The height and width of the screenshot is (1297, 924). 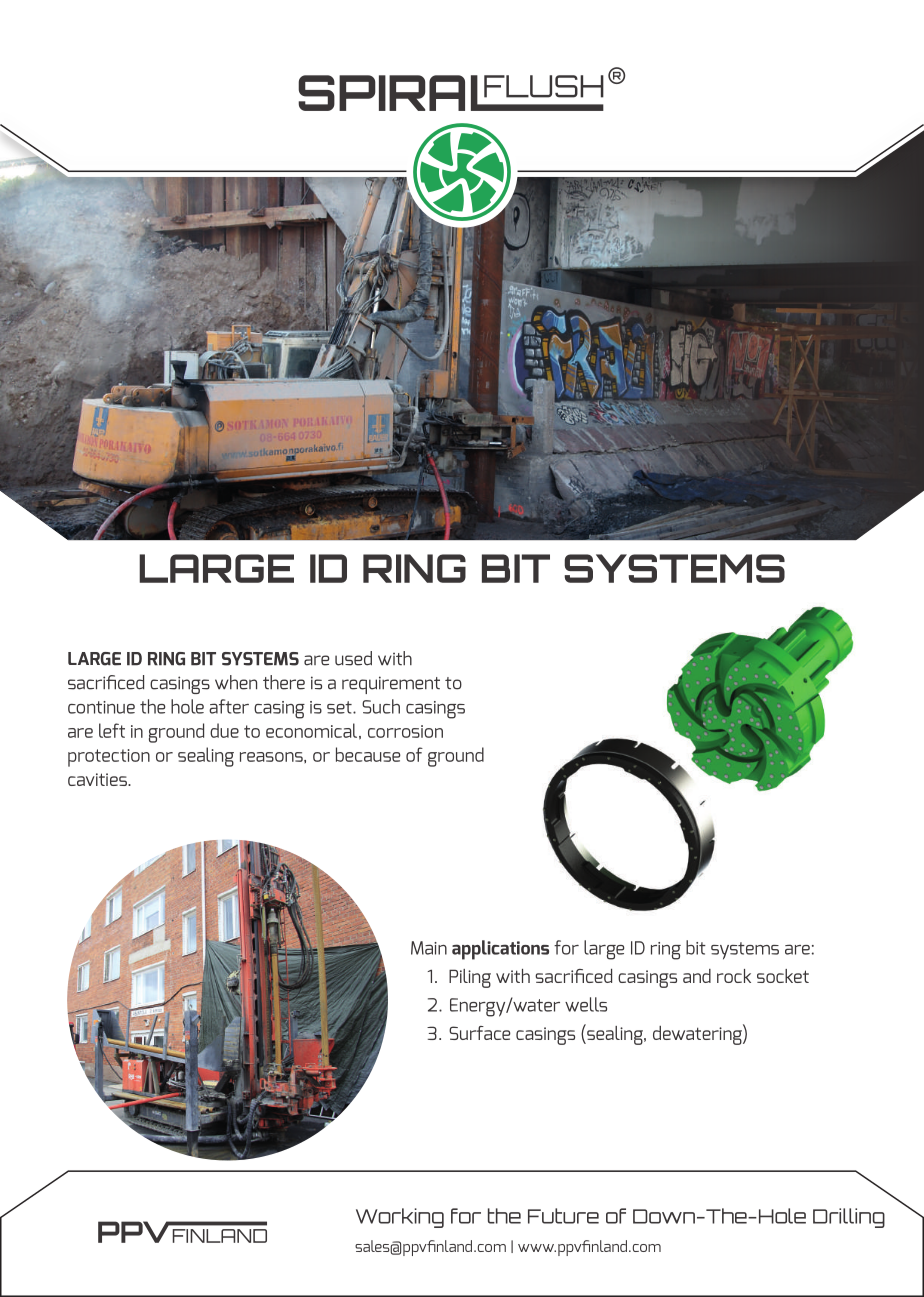 I want to click on Surface, so click(x=480, y=1033).
